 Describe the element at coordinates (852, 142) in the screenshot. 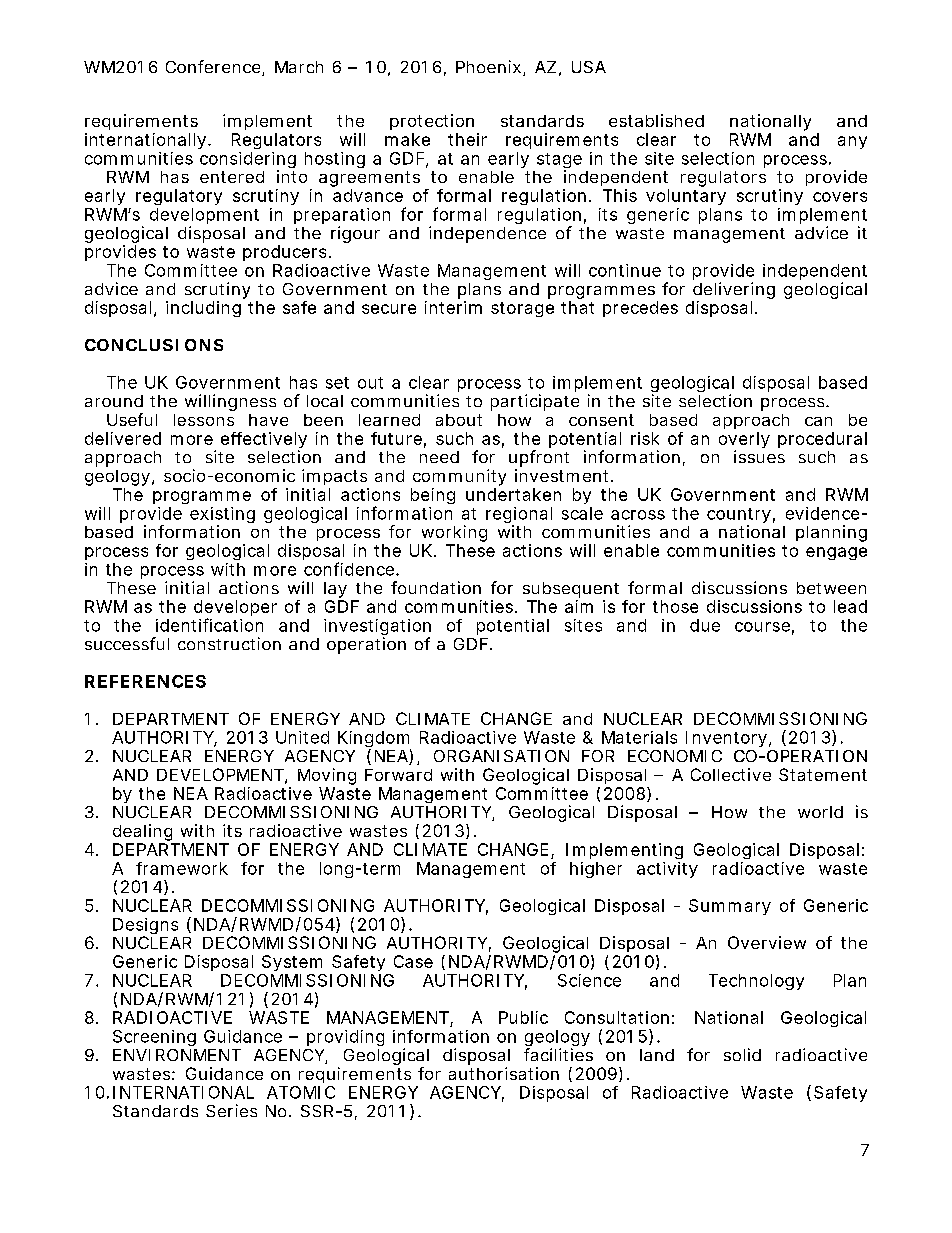

I see `any` at that location.
